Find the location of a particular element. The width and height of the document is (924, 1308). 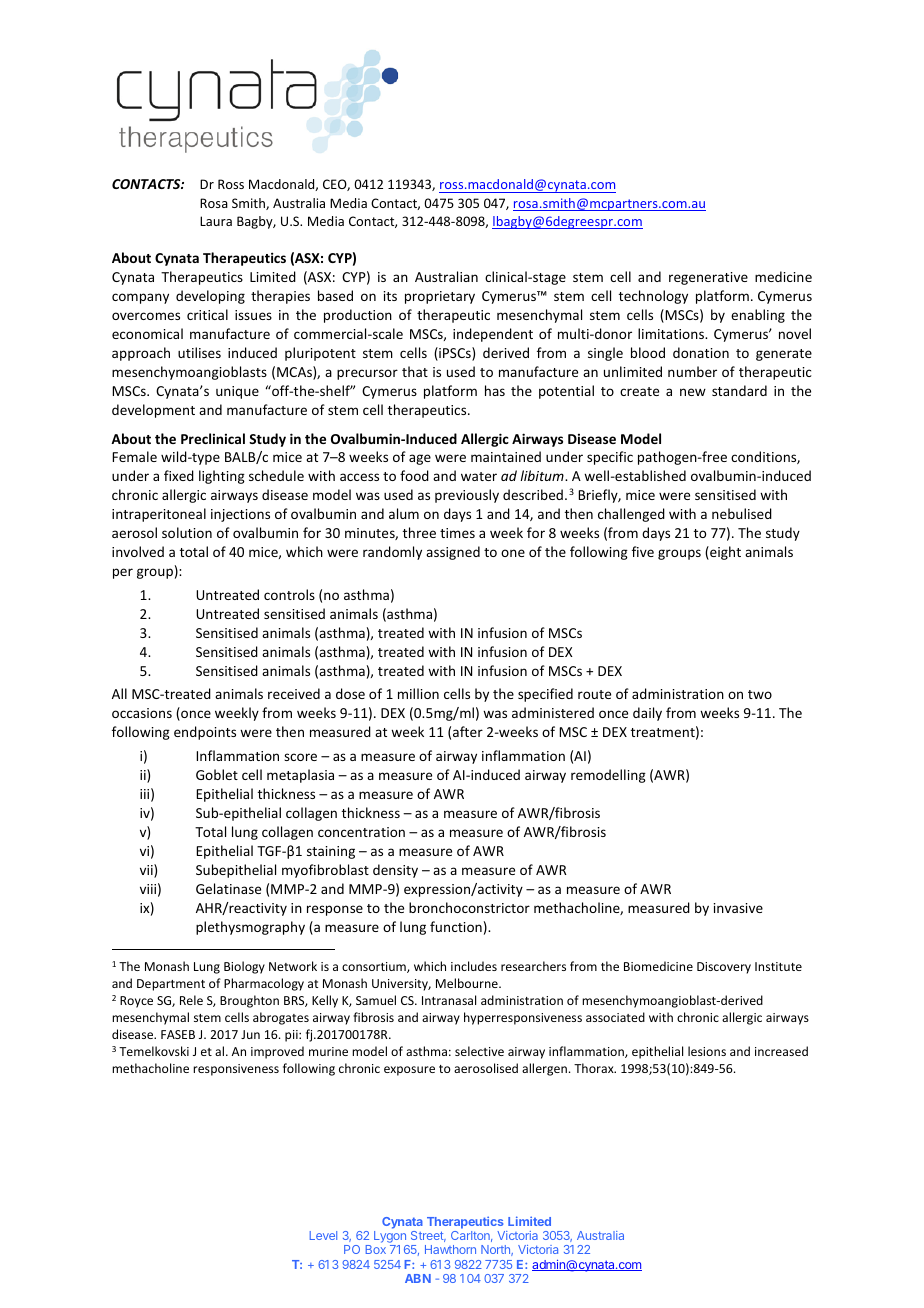

Laura is located at coordinates (216, 221).
